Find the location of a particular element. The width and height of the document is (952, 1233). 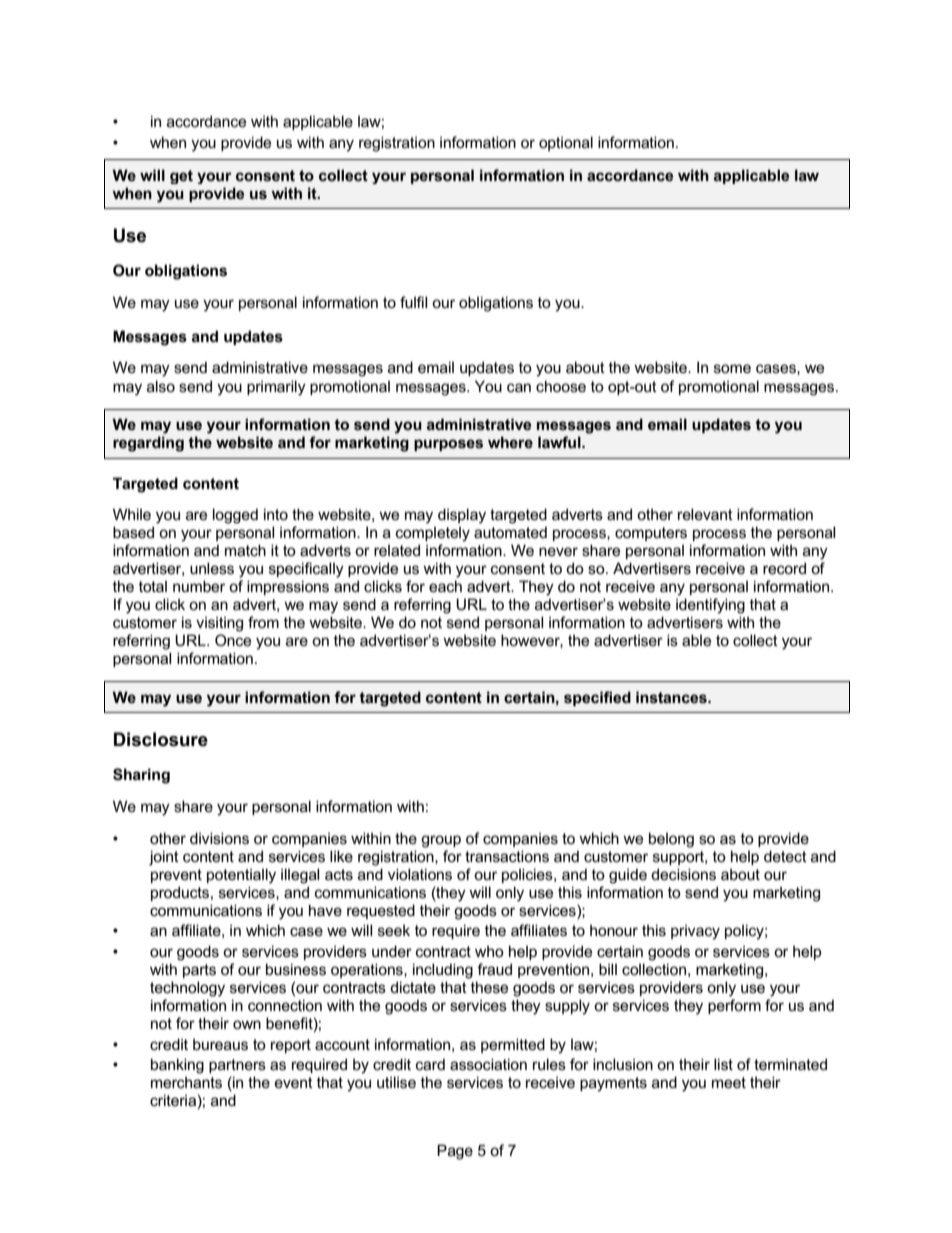

belong is located at coordinates (671, 840).
